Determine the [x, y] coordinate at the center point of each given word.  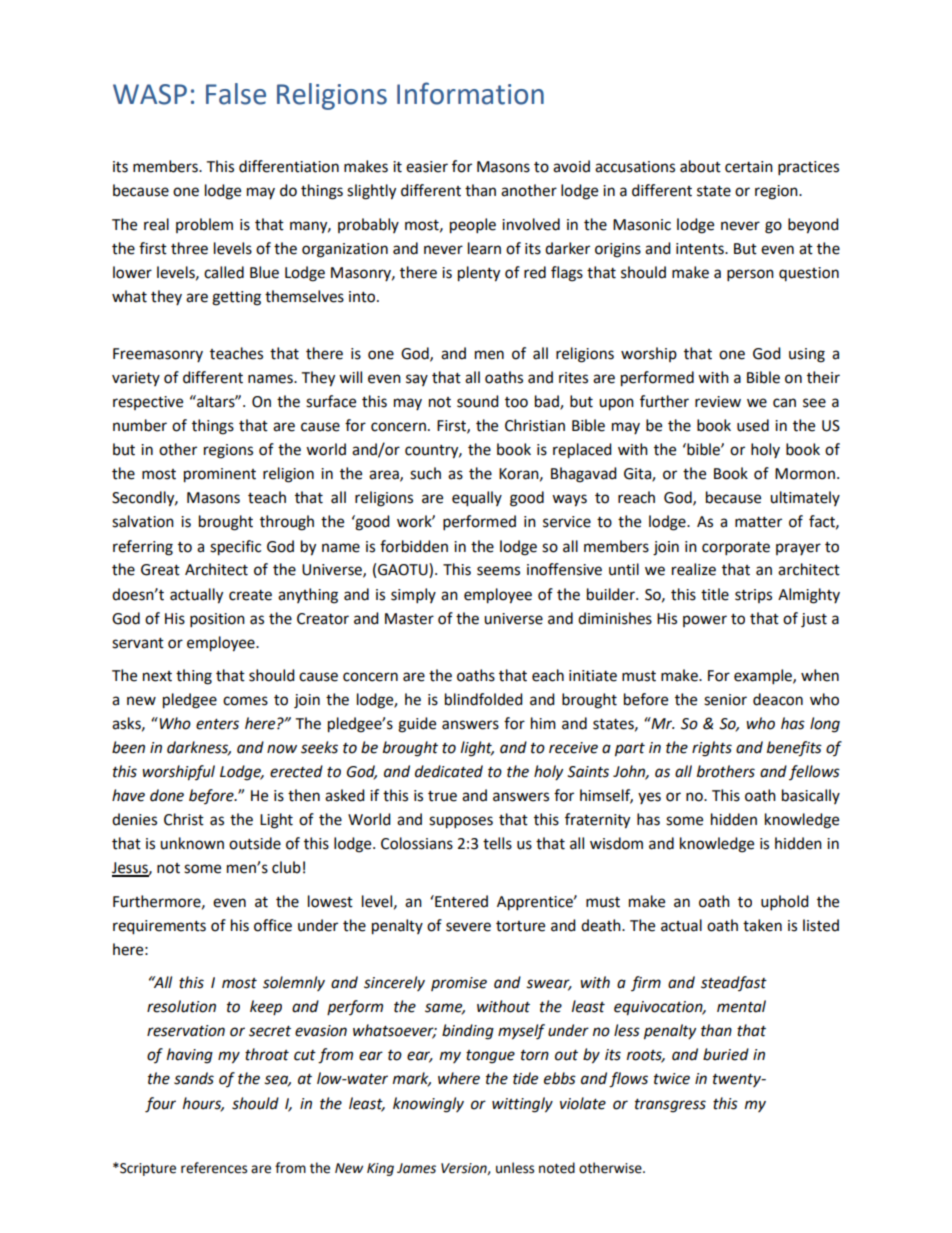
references [214, 1168]
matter [758, 522]
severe [468, 927]
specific [235, 548]
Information [470, 93]
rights [712, 749]
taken [762, 925]
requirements [159, 927]
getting [236, 298]
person [750, 275]
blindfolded [484, 699]
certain [749, 167]
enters [217, 724]
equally [477, 499]
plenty [479, 274]
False [236, 94]
